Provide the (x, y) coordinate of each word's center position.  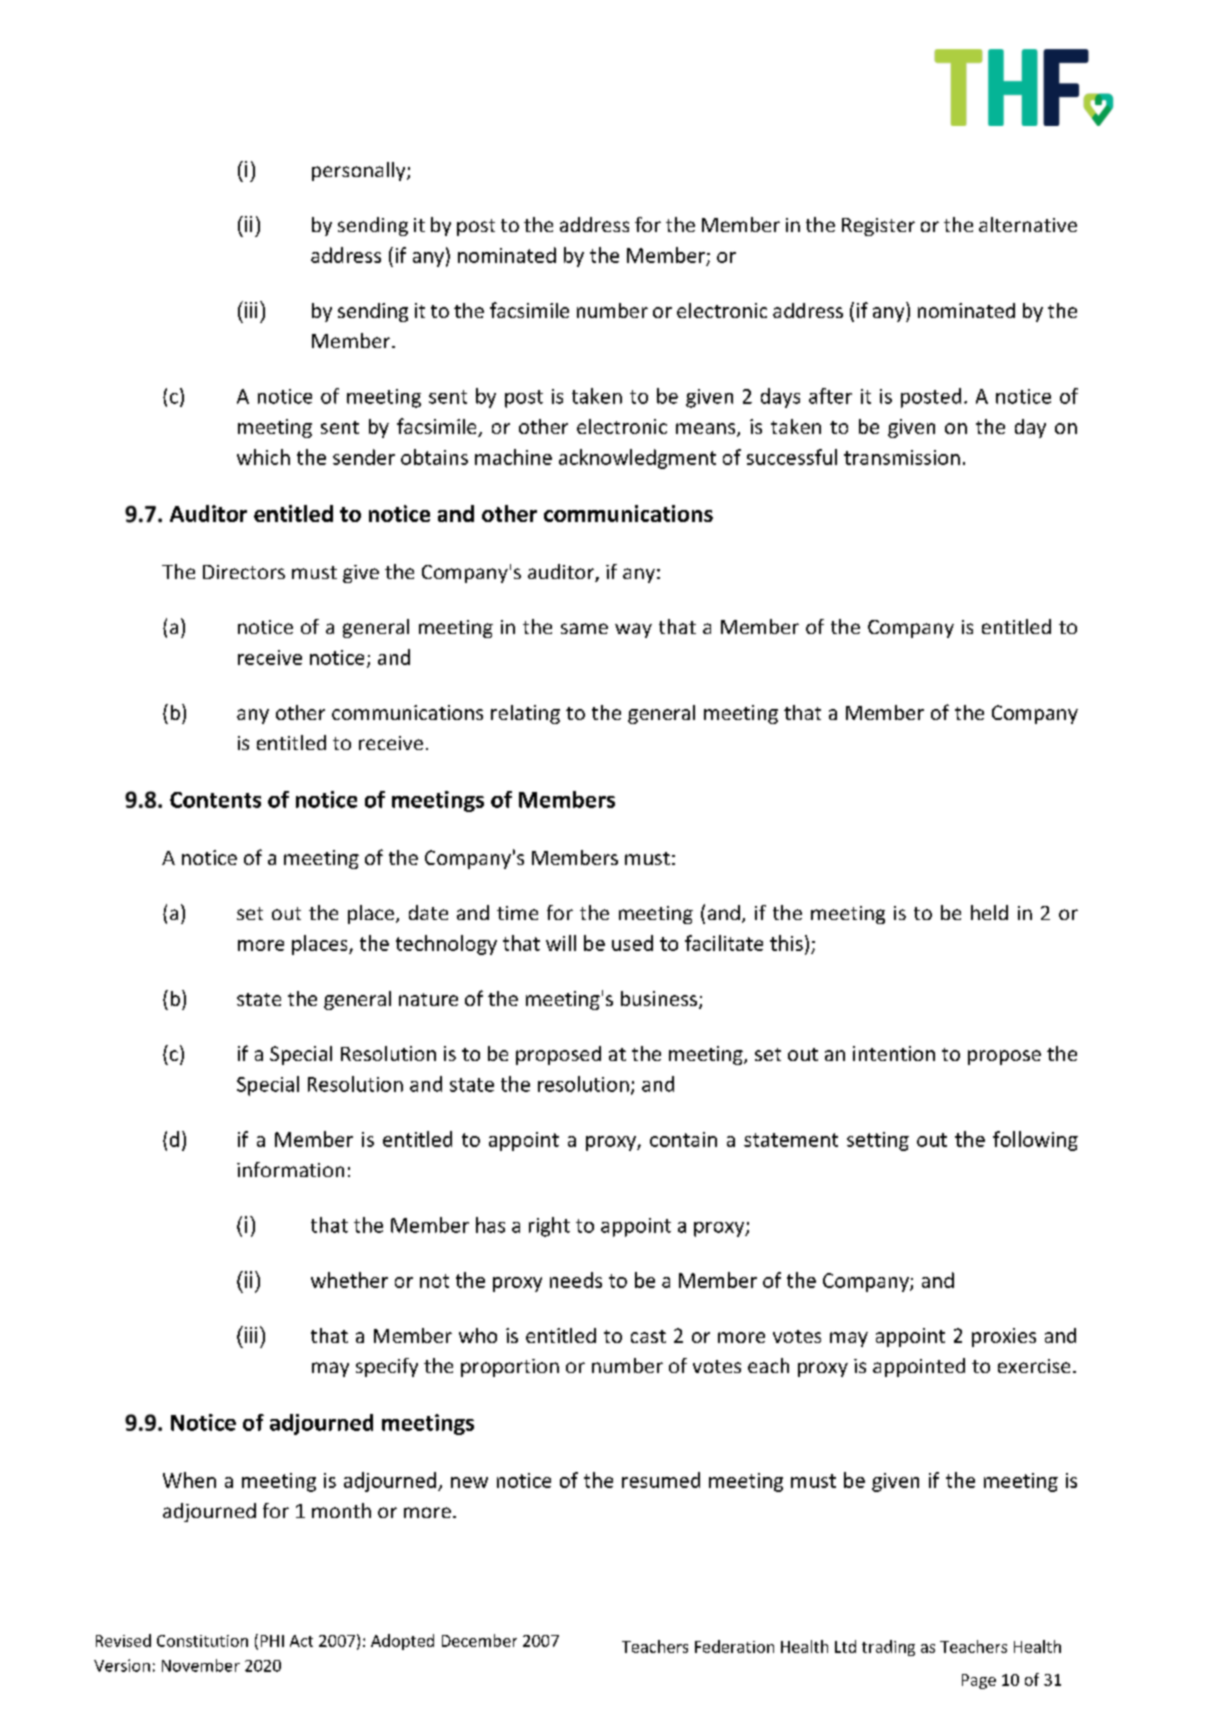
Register (878, 227)
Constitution (202, 1641)
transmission (902, 457)
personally (360, 171)
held (989, 912)
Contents (215, 800)
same (584, 628)
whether (349, 1280)
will (561, 943)
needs (576, 1280)
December (479, 1640)
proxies (1004, 1337)
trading (888, 1648)
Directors (244, 572)
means (707, 430)
